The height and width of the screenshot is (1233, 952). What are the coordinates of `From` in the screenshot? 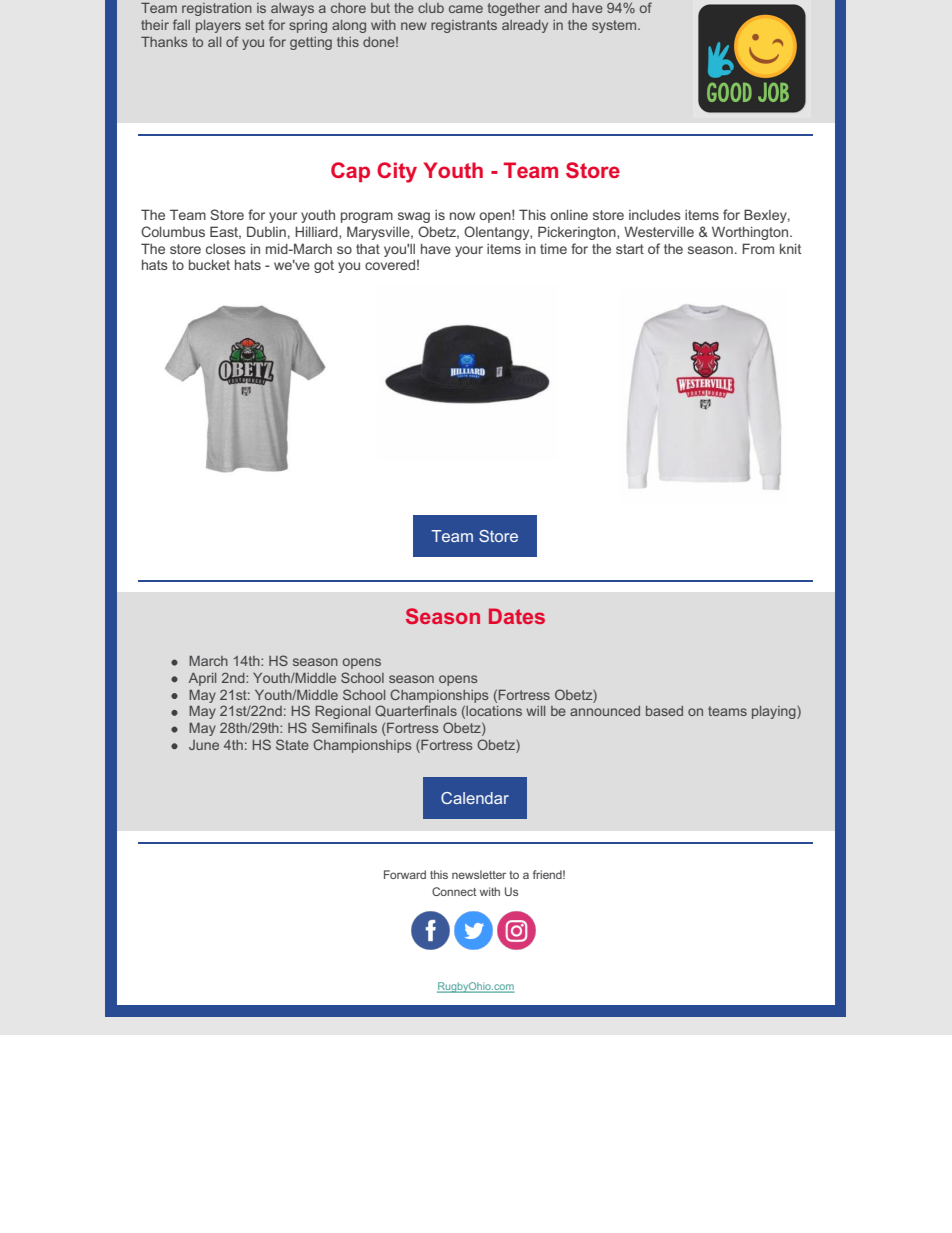 It's located at (758, 248).
